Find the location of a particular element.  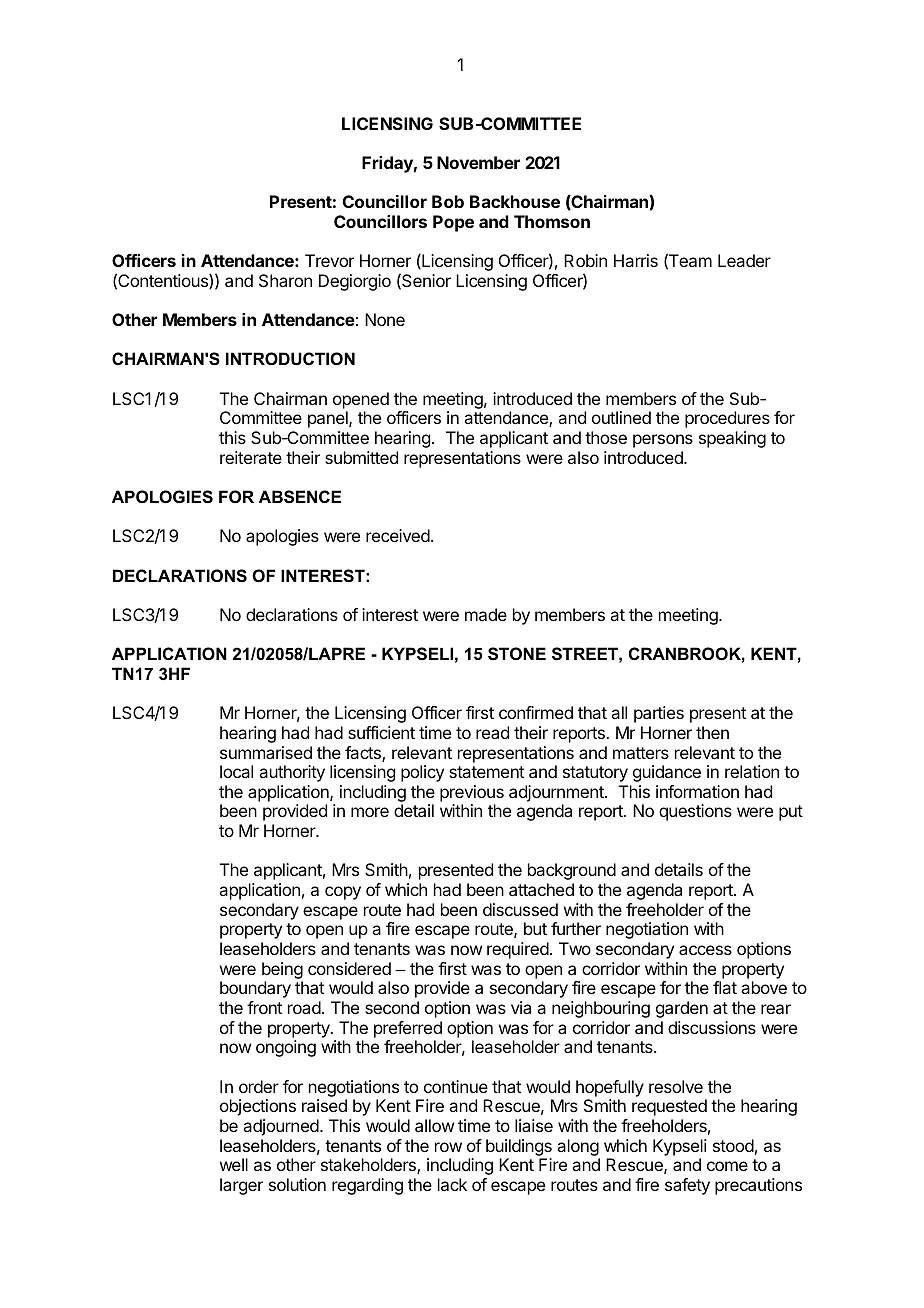

then is located at coordinates (712, 732).
